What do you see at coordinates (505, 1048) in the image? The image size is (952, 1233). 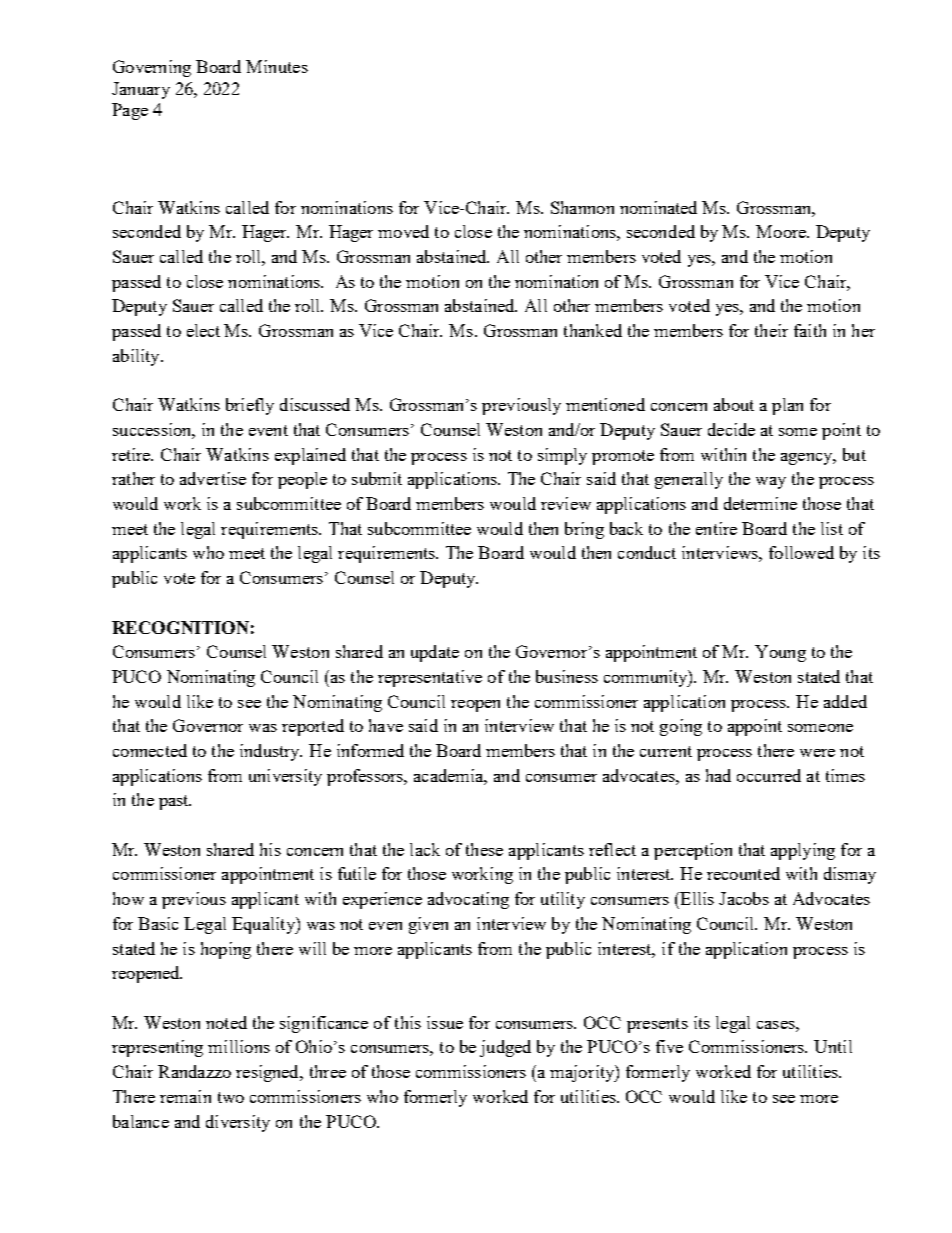 I see `judged` at bounding box center [505, 1048].
